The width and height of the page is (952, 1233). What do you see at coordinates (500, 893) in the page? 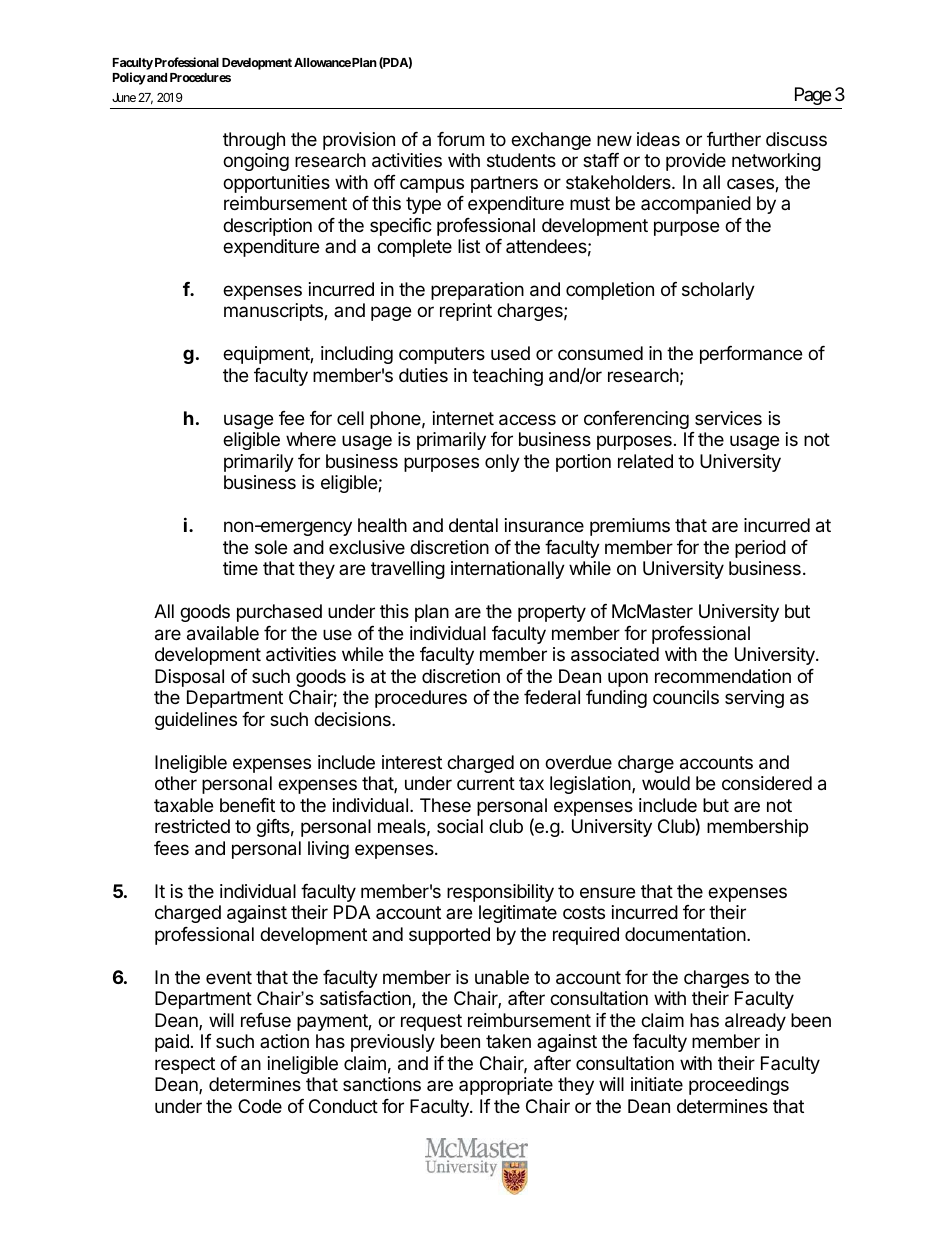
I see `responsibility` at bounding box center [500, 893].
